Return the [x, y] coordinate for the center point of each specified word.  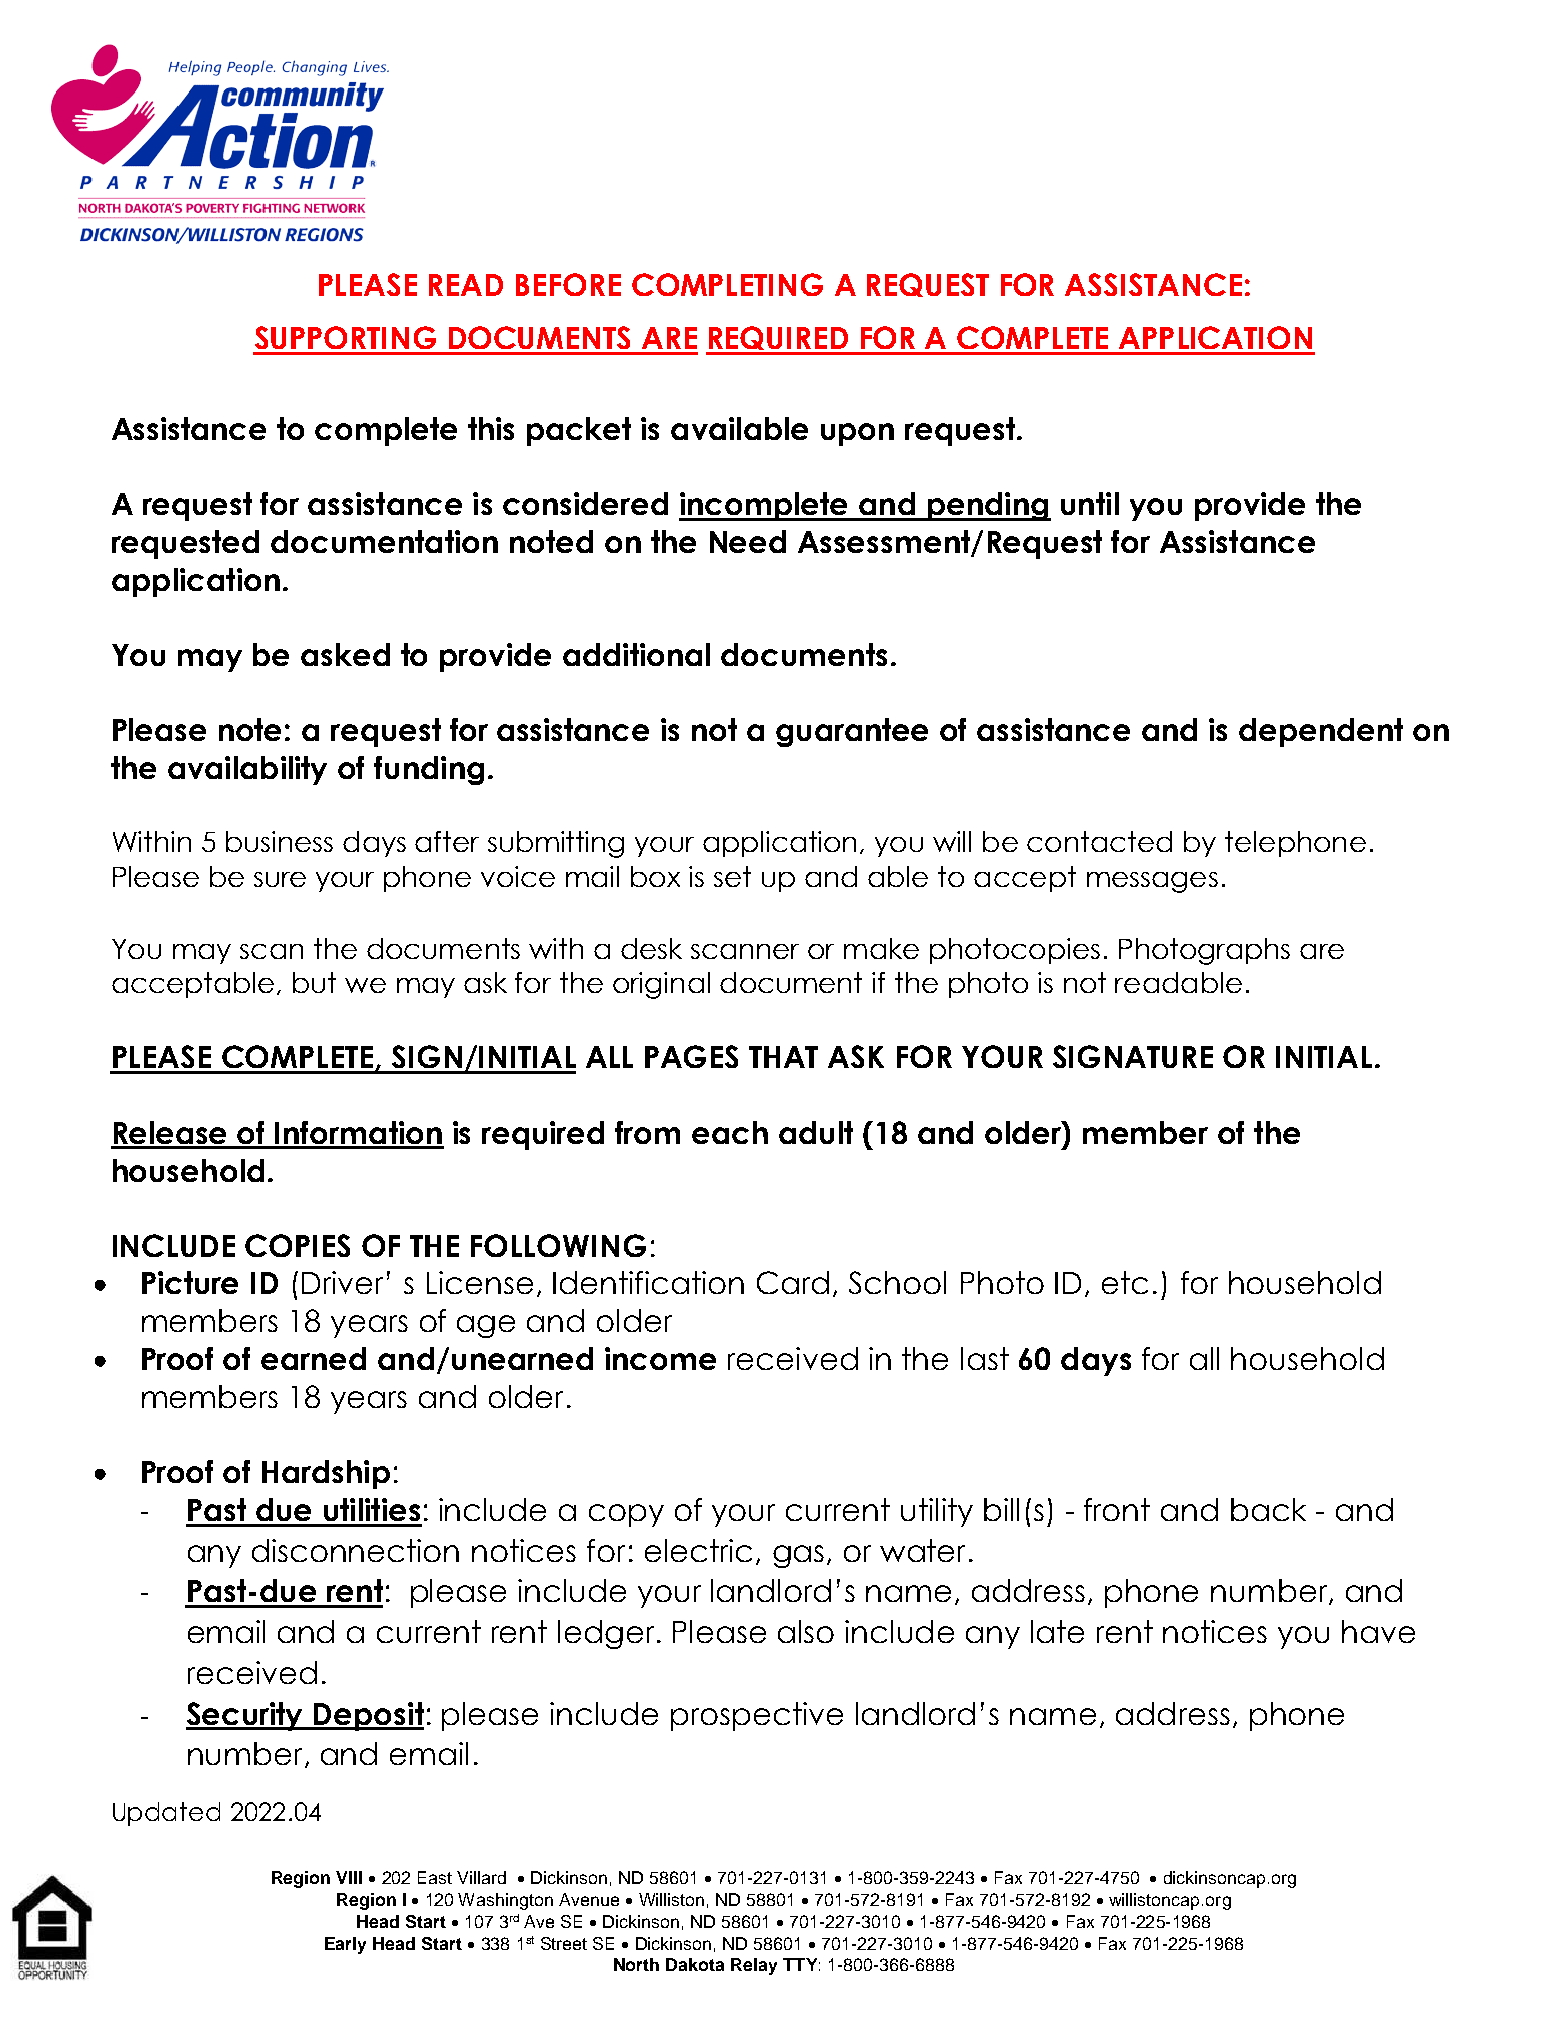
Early [345, 1945]
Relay [754, 1966]
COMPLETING [727, 284]
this [491, 428]
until [1090, 503]
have [1378, 1631]
